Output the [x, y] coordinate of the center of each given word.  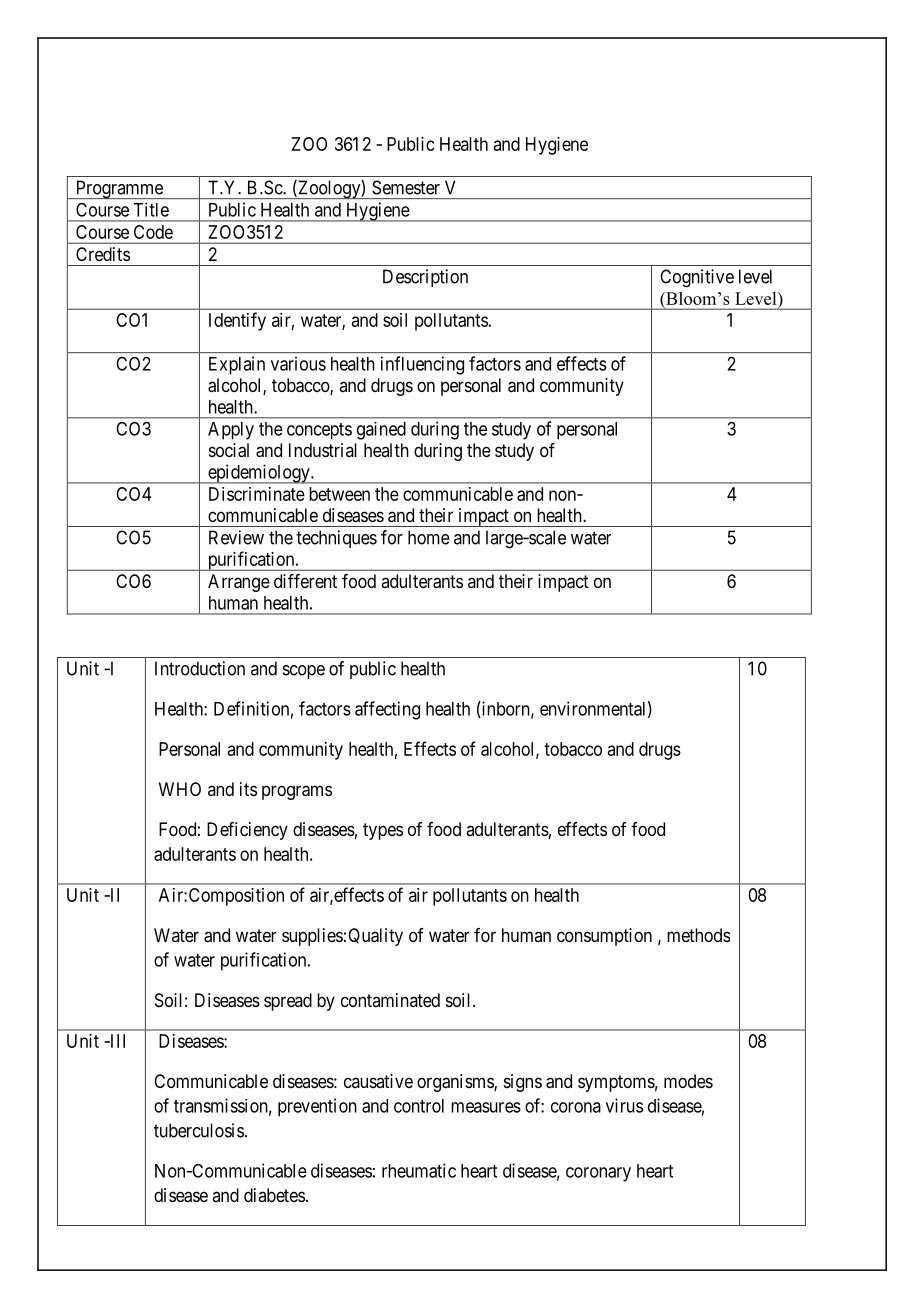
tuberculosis [199, 1130]
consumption [604, 937]
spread [288, 1002]
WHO [180, 789]
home [429, 537]
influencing [422, 365]
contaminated [390, 1000]
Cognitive [697, 278]
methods [698, 935]
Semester [406, 187]
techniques [336, 539]
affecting [387, 710]
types [383, 831]
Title [151, 209]
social [229, 450]
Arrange [239, 583]
